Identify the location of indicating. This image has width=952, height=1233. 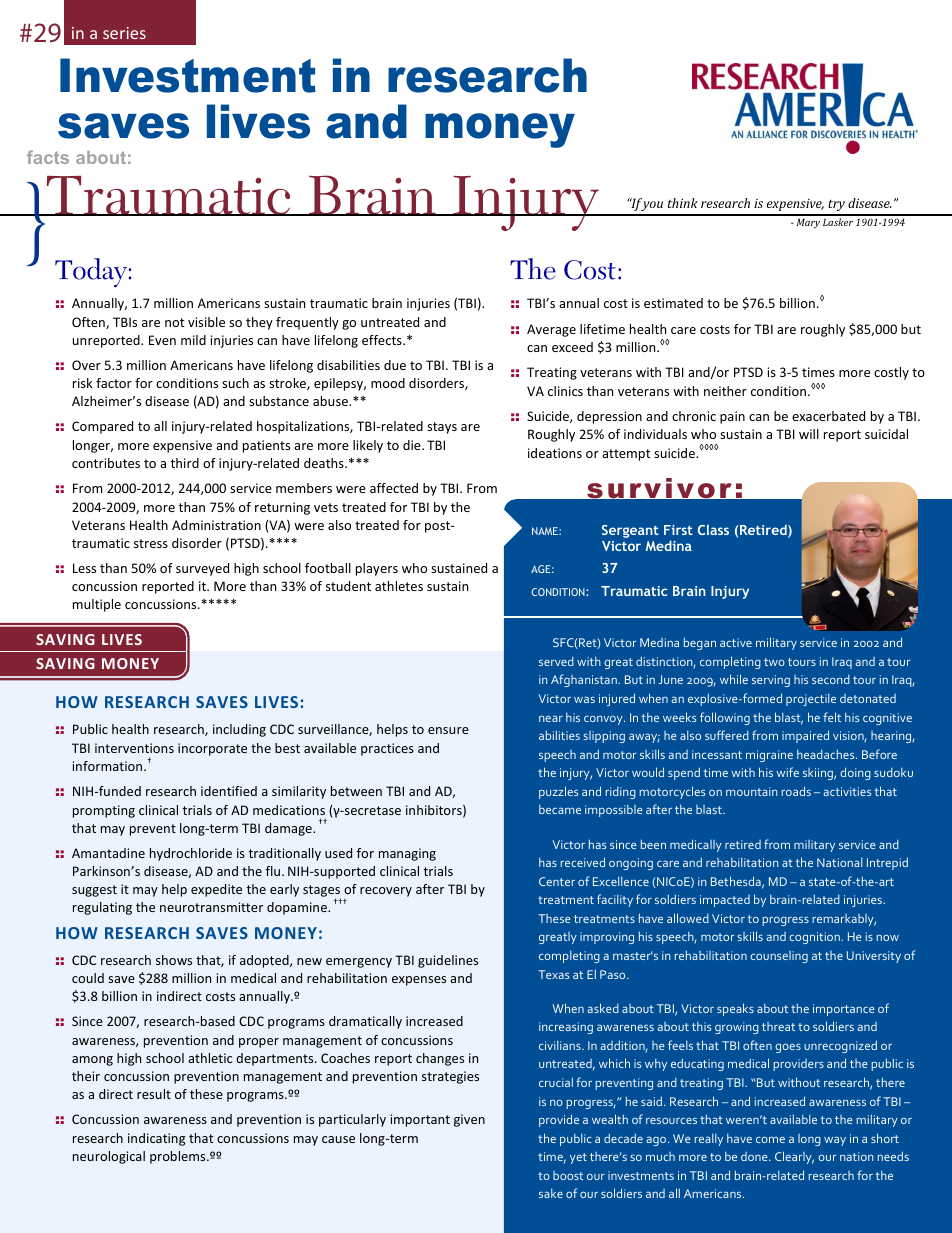
(156, 1139).
